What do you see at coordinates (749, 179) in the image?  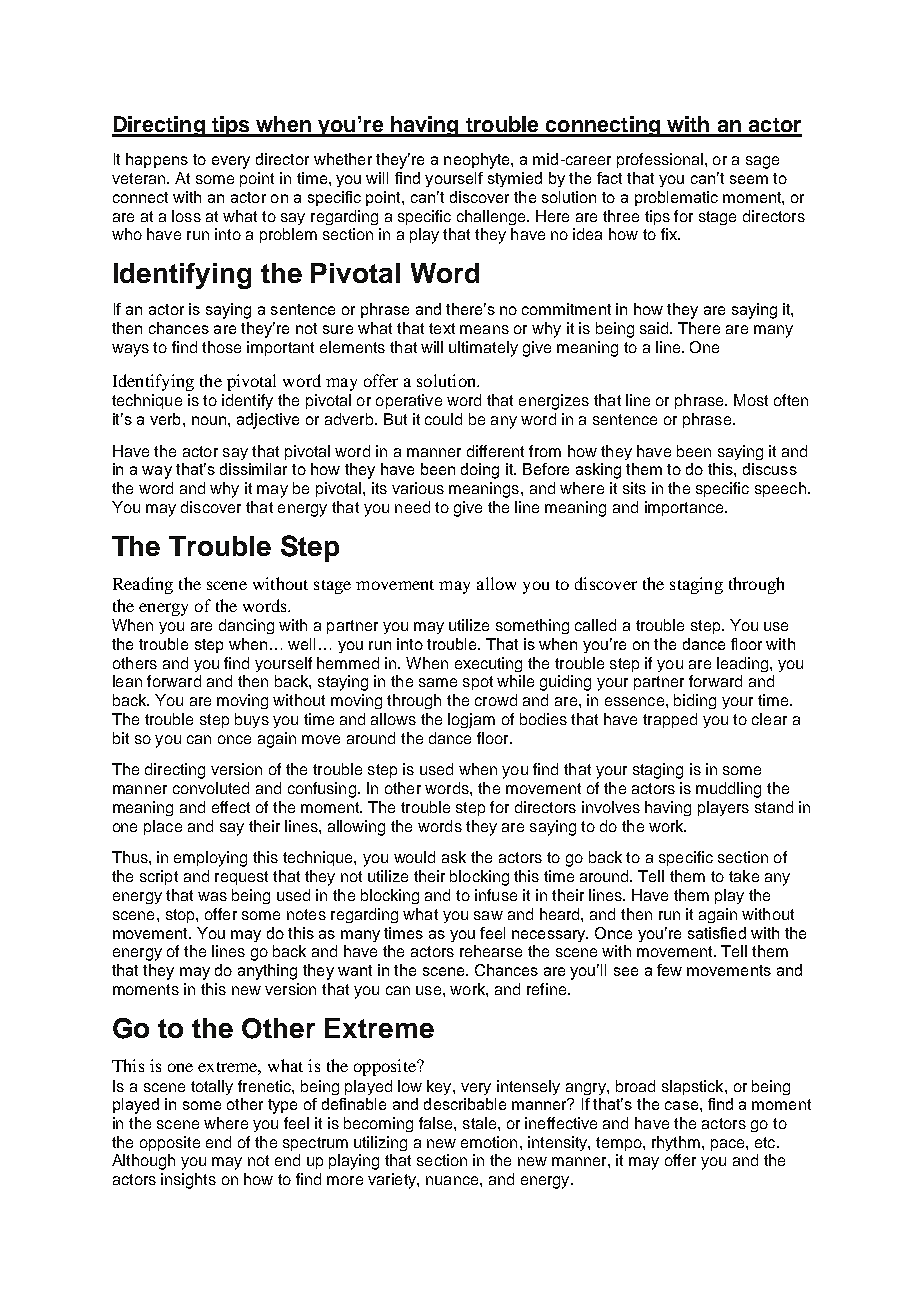 I see `seem` at bounding box center [749, 179].
